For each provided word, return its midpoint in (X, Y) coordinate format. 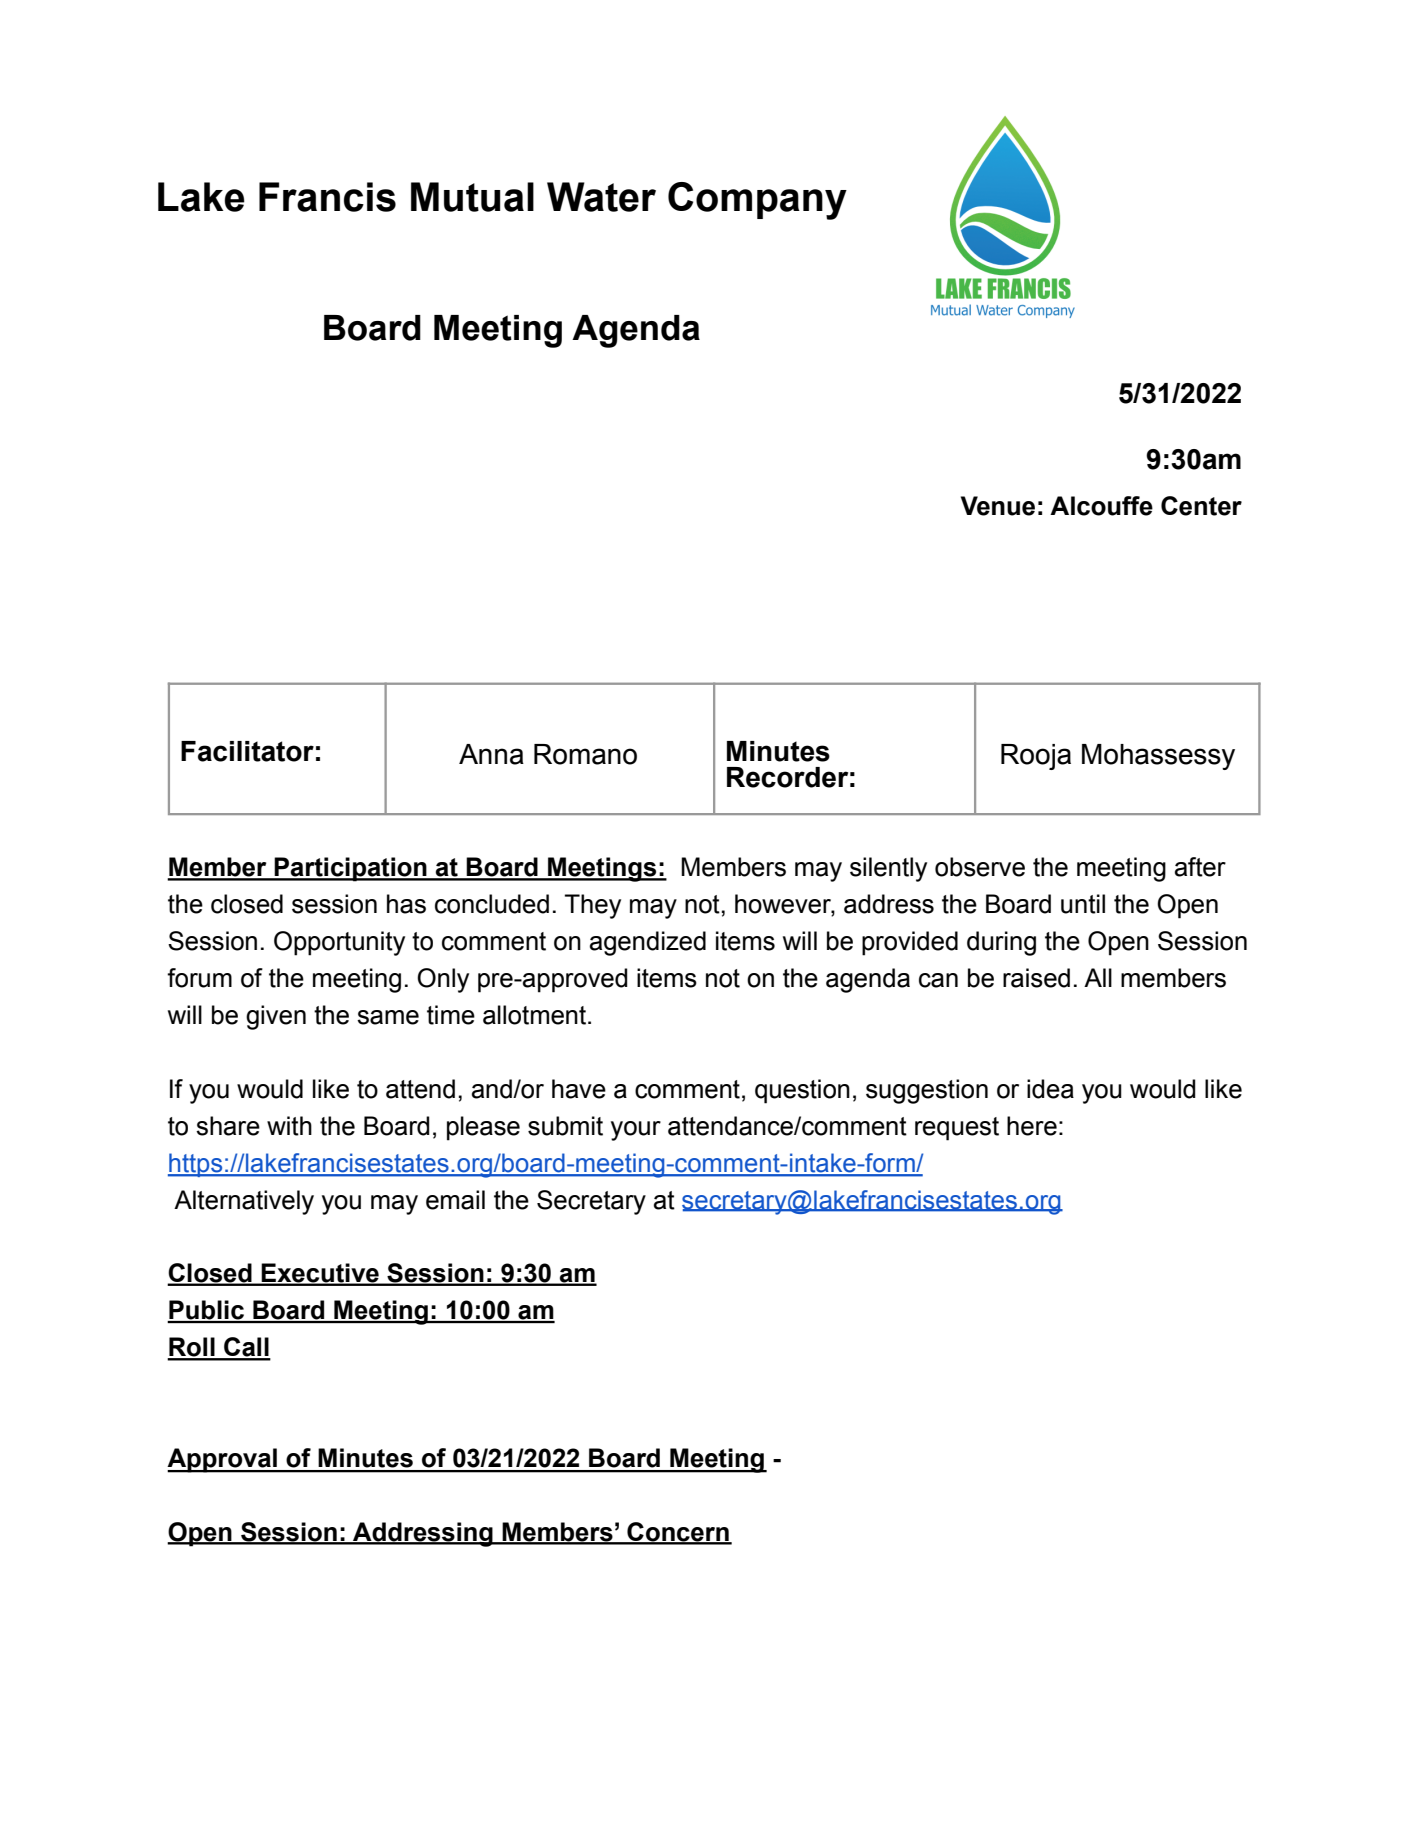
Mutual (472, 197)
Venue (998, 506)
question (802, 1091)
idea (1050, 1089)
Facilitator (247, 751)
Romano (585, 754)
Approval (223, 1460)
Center (1201, 506)
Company (757, 201)
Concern (678, 1533)
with (289, 1126)
